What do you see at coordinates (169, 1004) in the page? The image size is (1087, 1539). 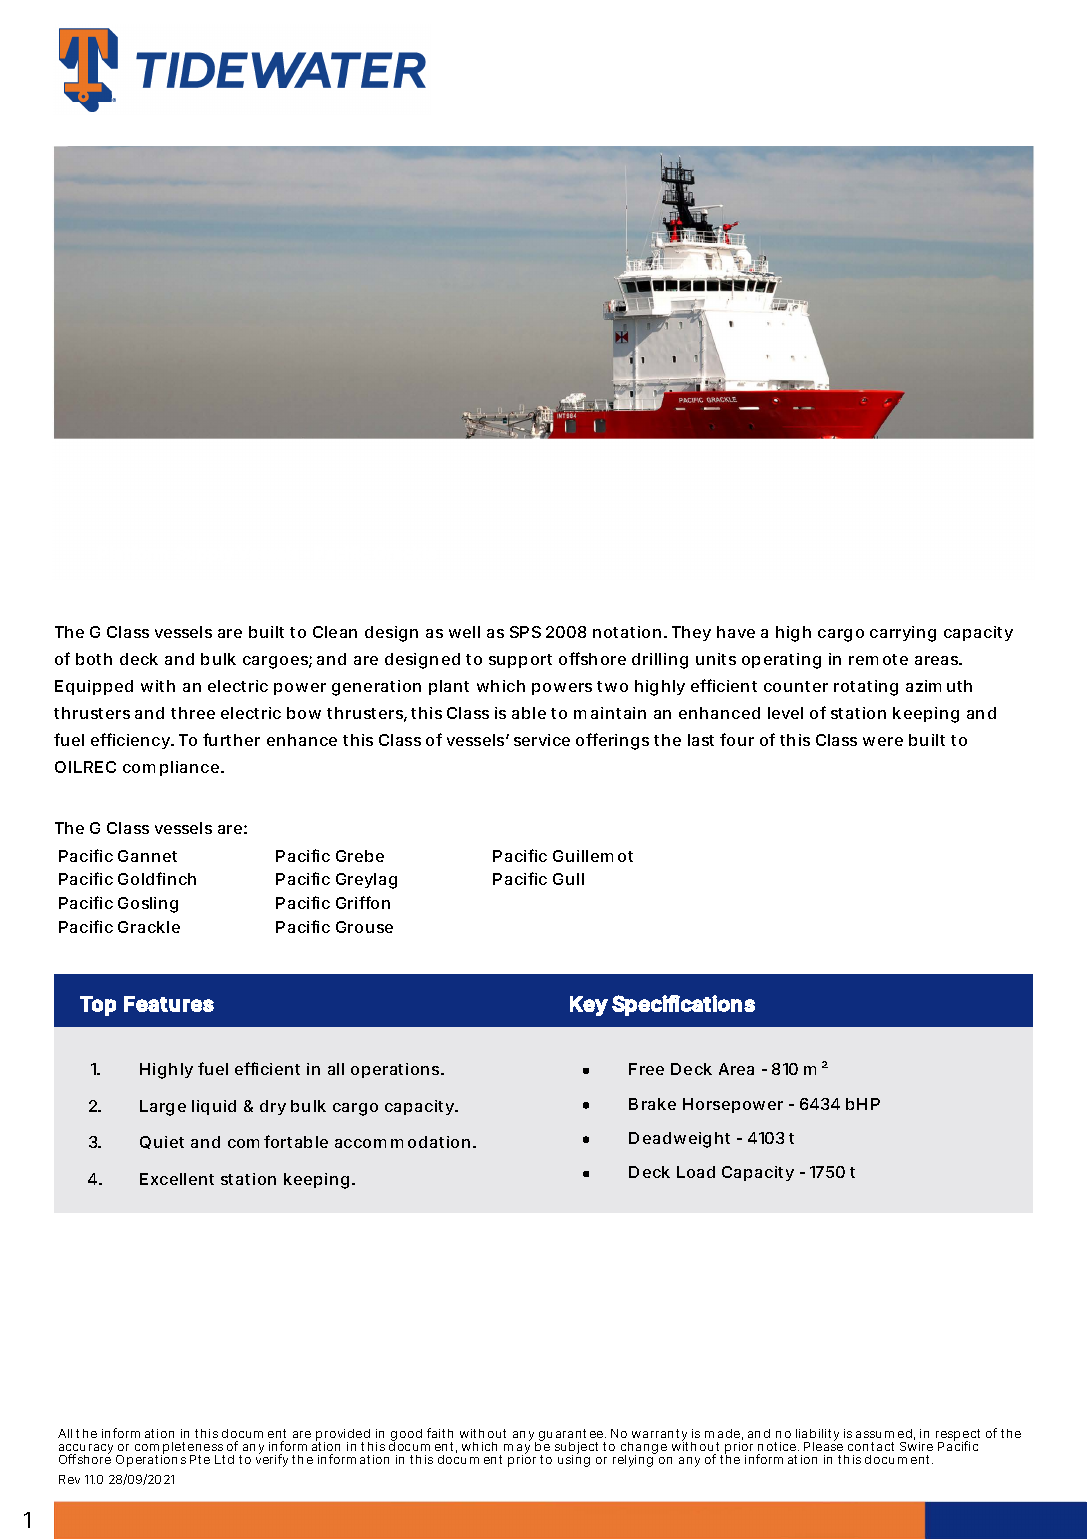 I see `Features` at bounding box center [169, 1004].
